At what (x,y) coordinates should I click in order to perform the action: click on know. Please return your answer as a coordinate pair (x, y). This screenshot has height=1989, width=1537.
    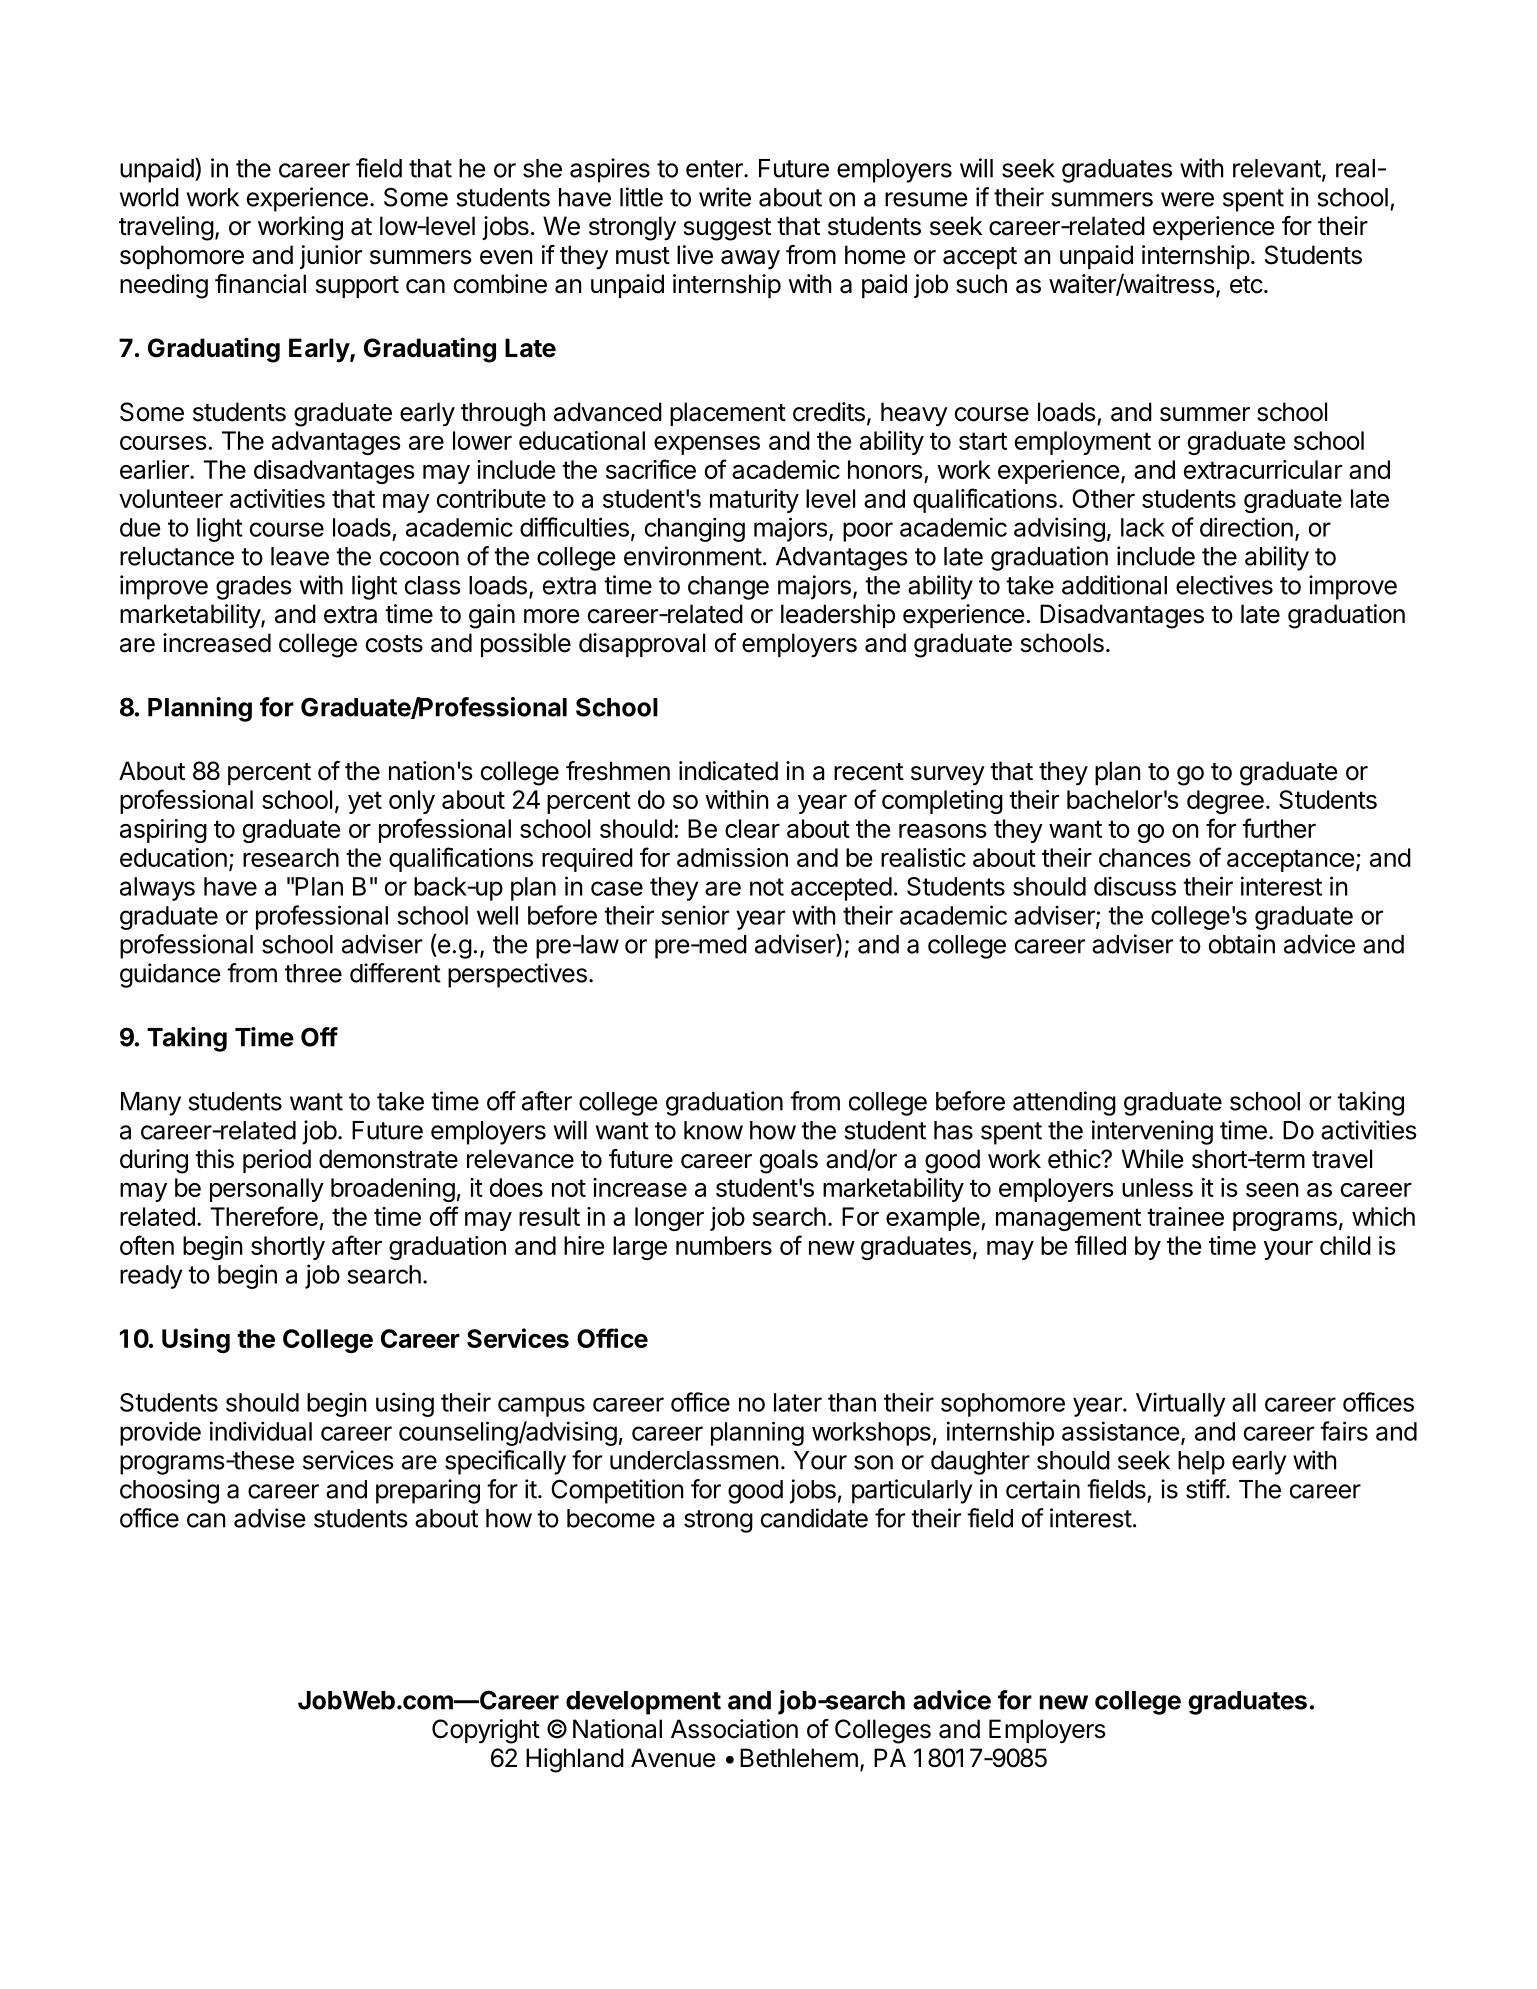
    Looking at the image, I should click on (713, 1130).
